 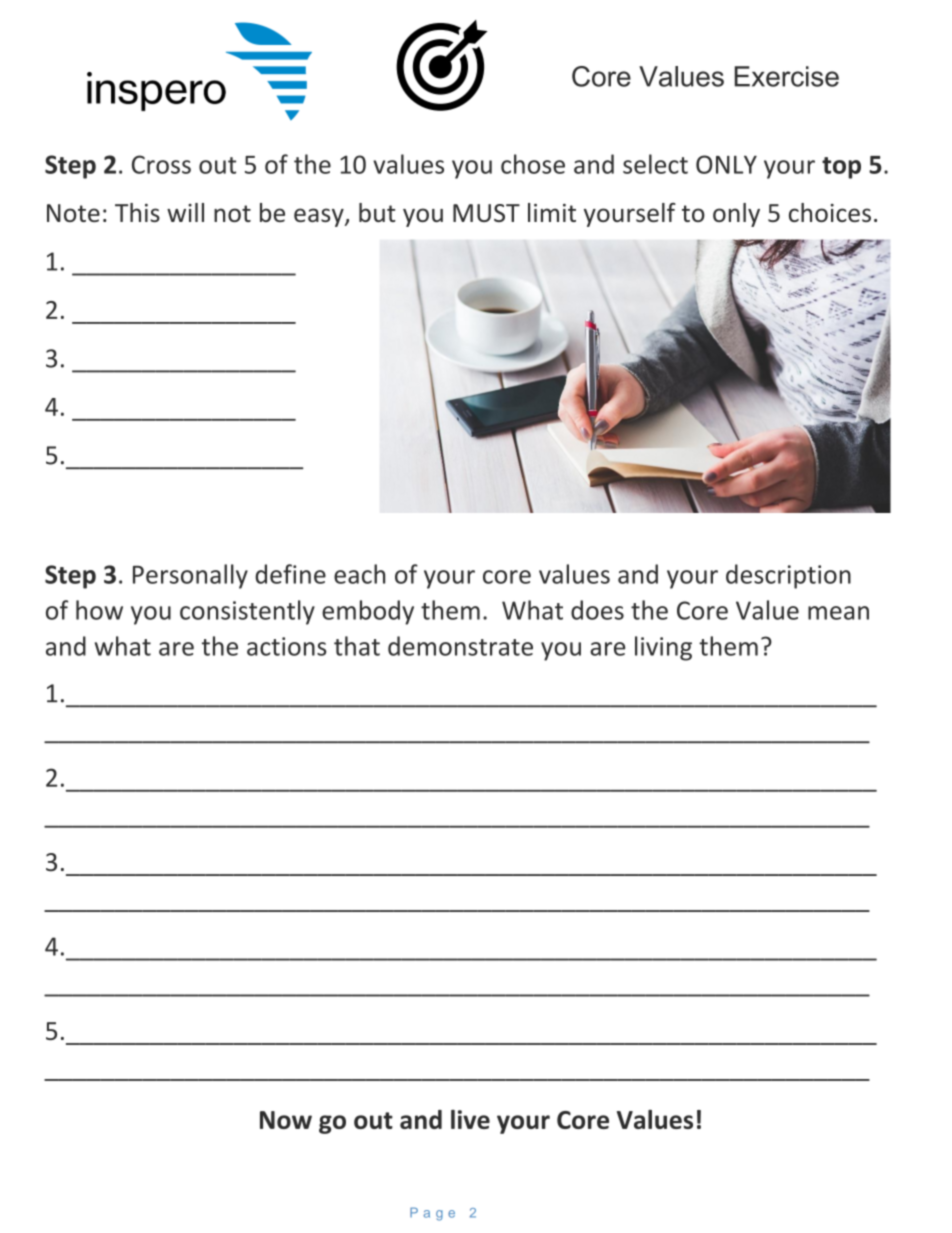 What do you see at coordinates (357, 646) in the screenshot?
I see `that` at bounding box center [357, 646].
